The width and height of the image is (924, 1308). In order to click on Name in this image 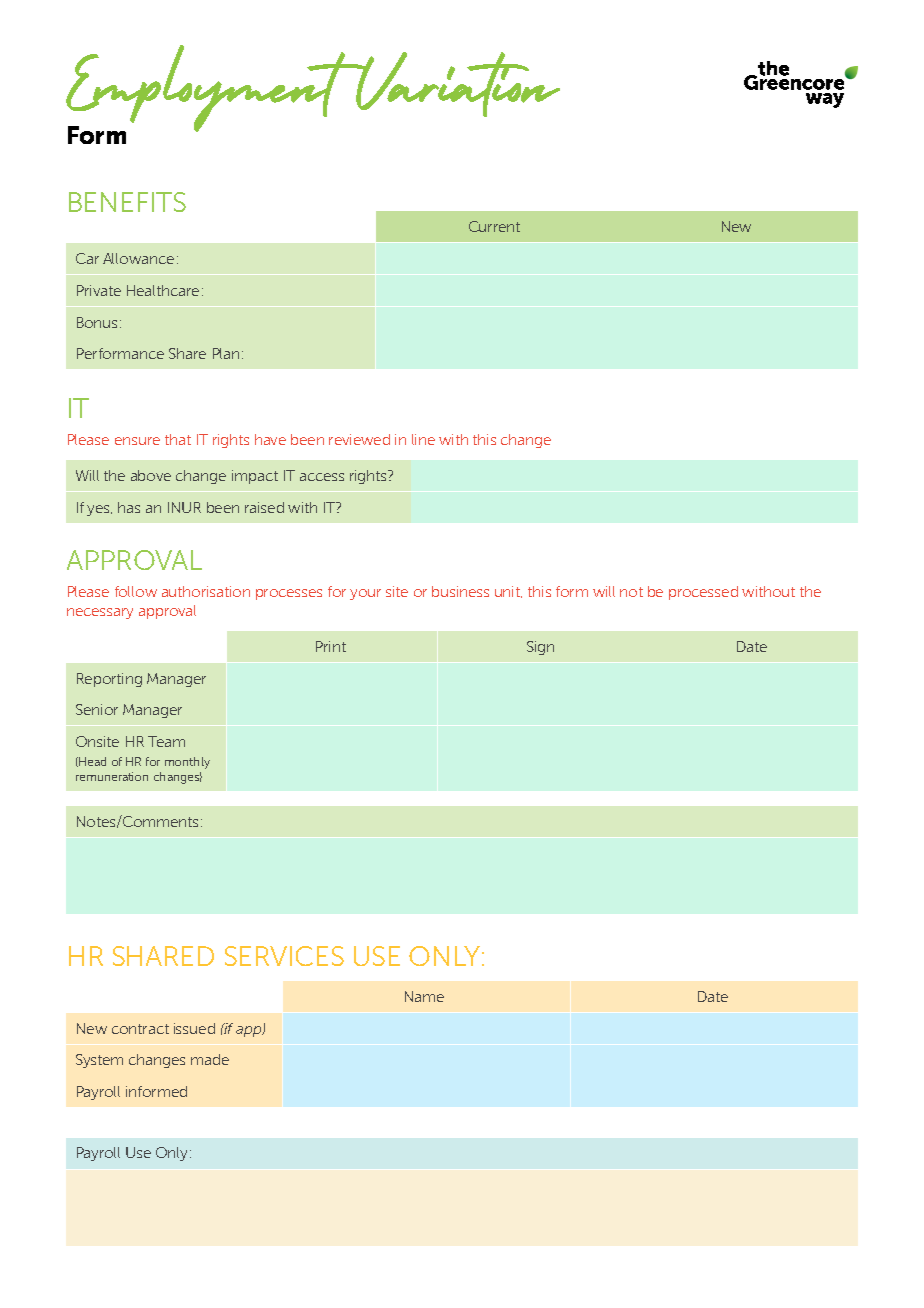, I will do `click(424, 996)`.
